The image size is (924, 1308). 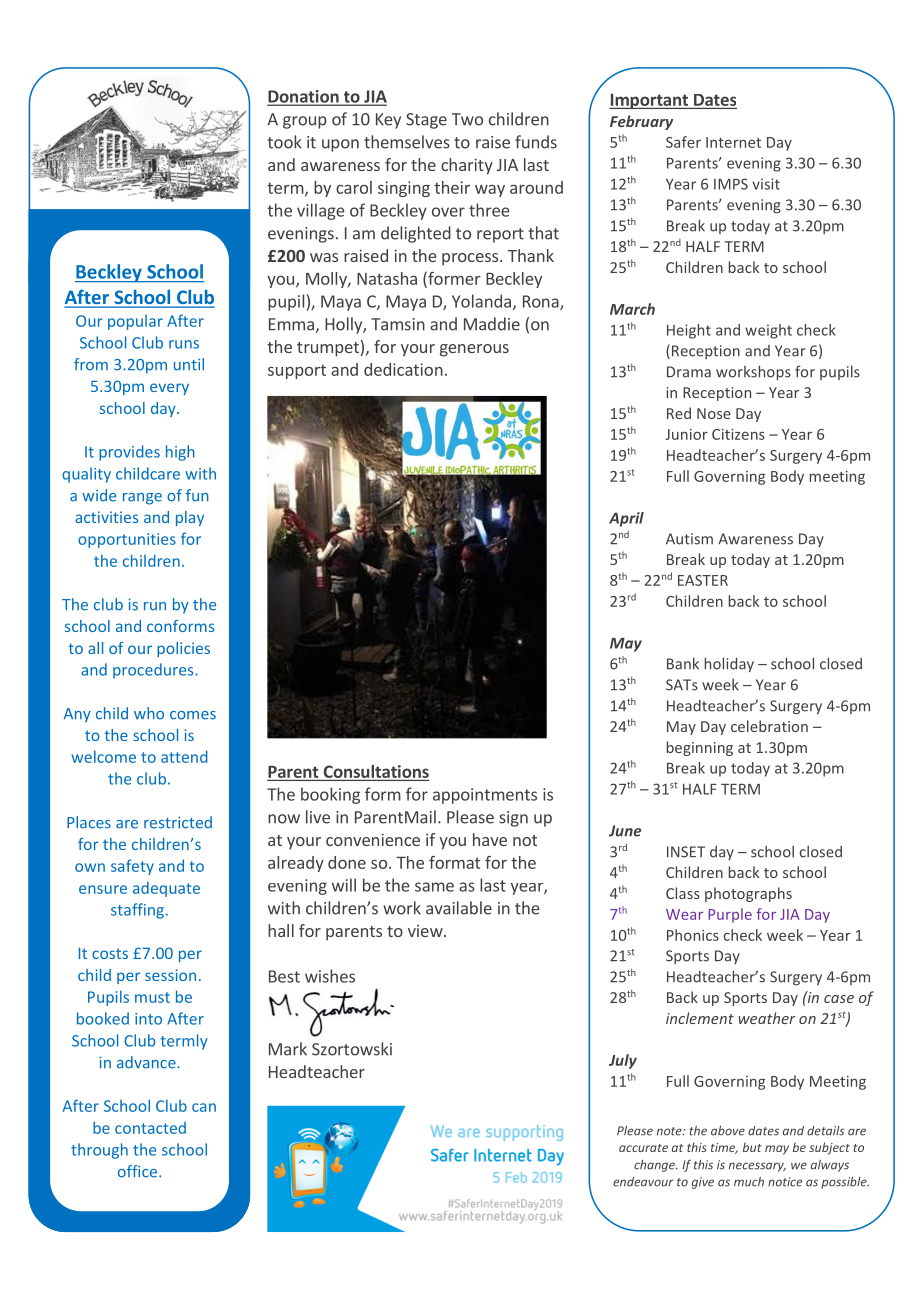 What do you see at coordinates (284, 142) in the screenshot?
I see `took` at bounding box center [284, 142].
